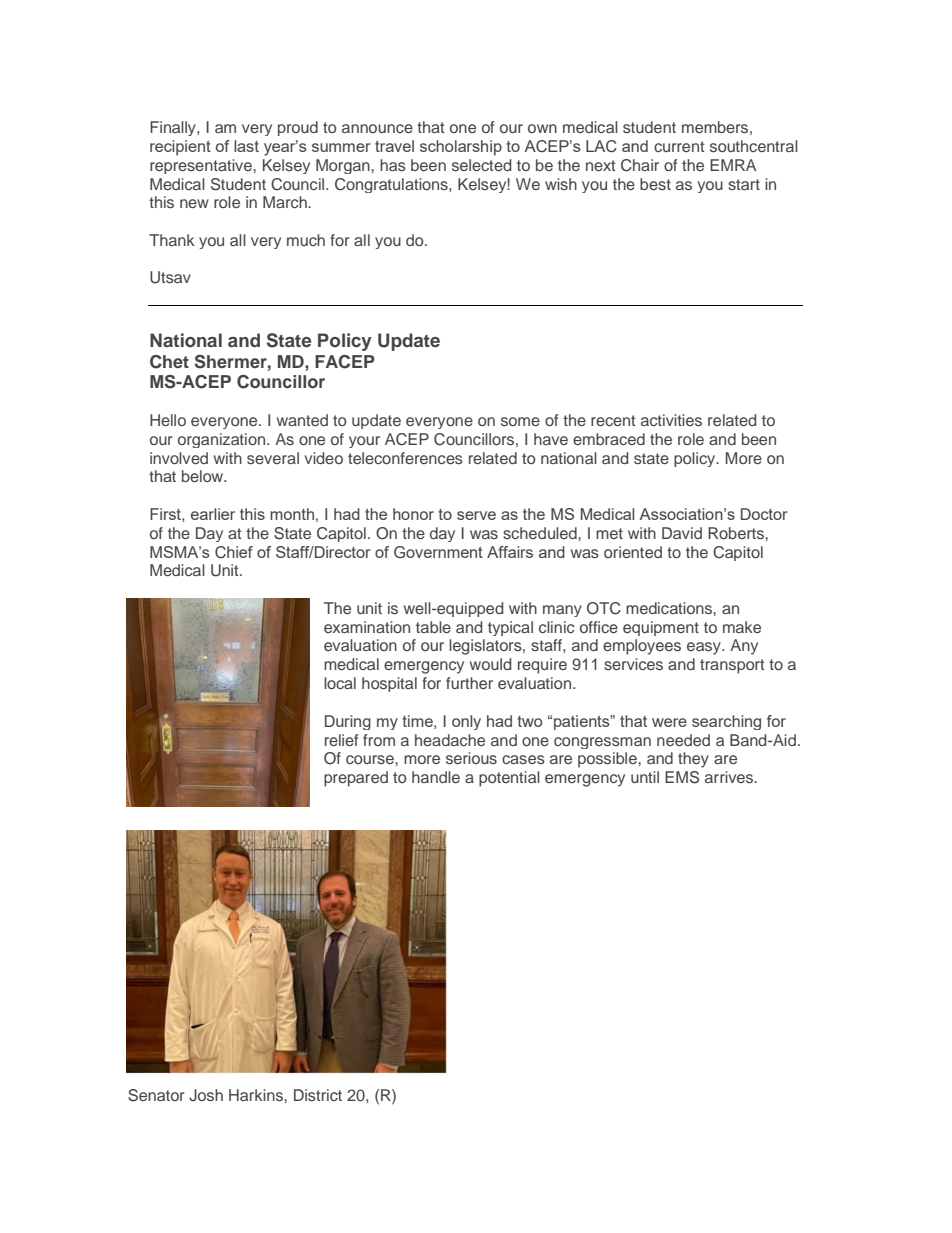 The height and width of the screenshot is (1233, 952). Describe the element at coordinates (318, 1095) in the screenshot. I see `District` at that location.
